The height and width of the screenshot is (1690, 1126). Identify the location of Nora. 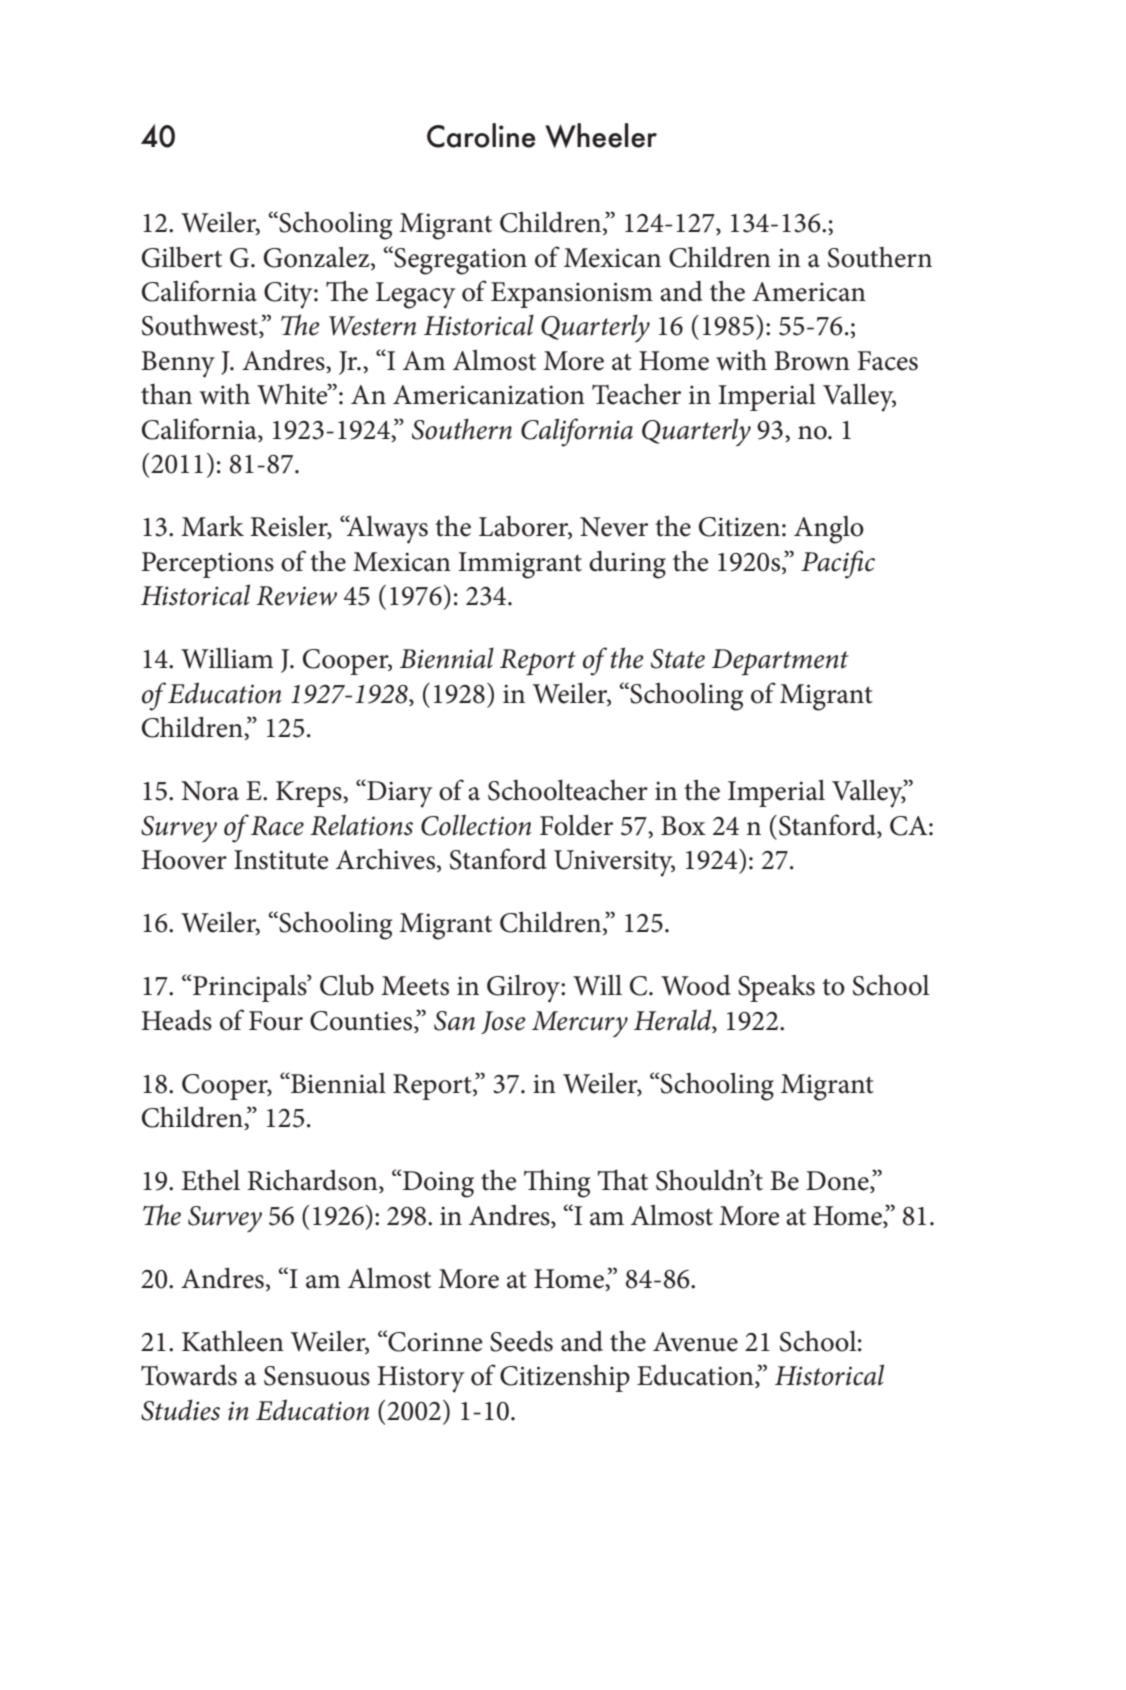
(210, 791).
